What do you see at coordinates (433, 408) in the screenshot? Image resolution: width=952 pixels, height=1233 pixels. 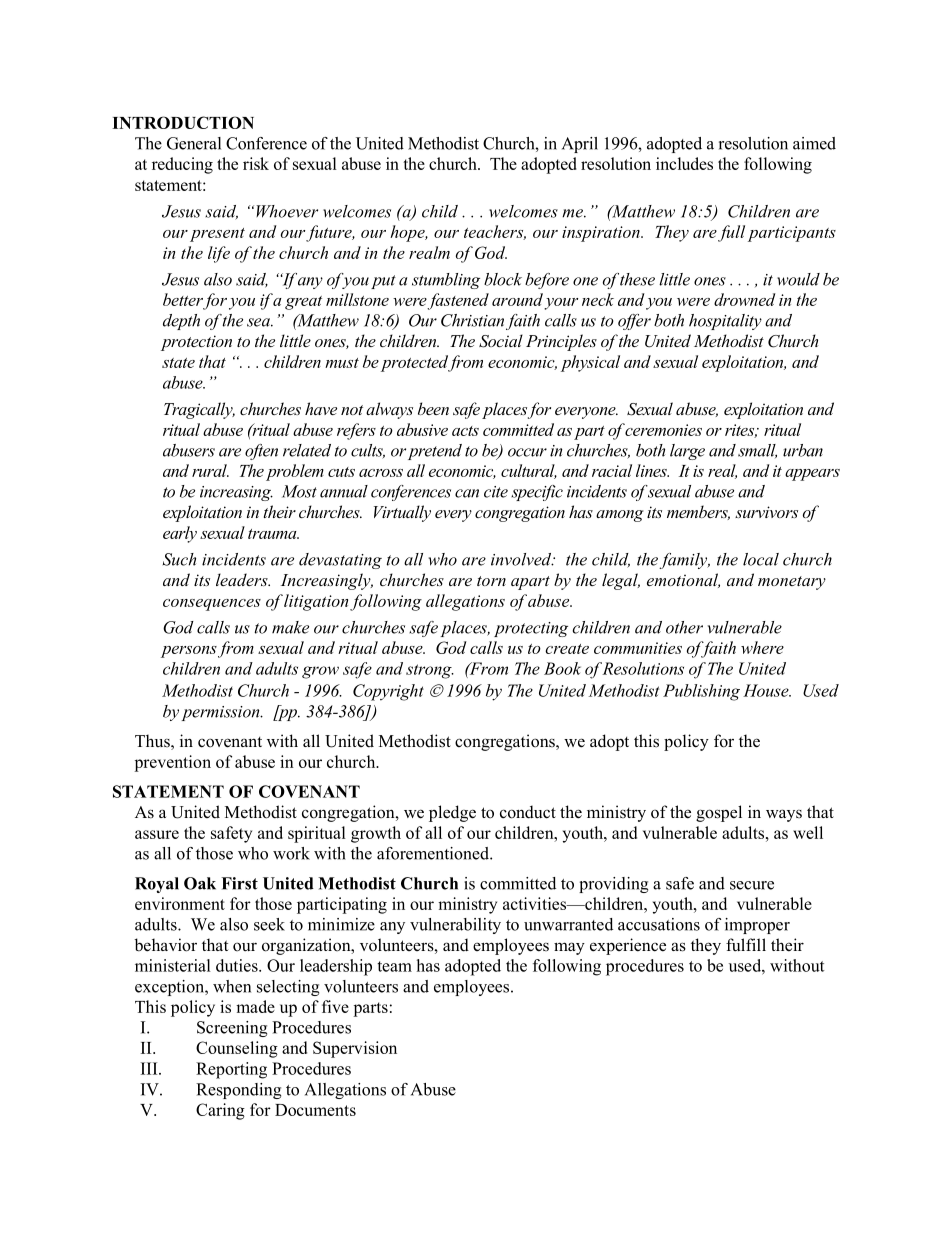 I see `been` at bounding box center [433, 408].
